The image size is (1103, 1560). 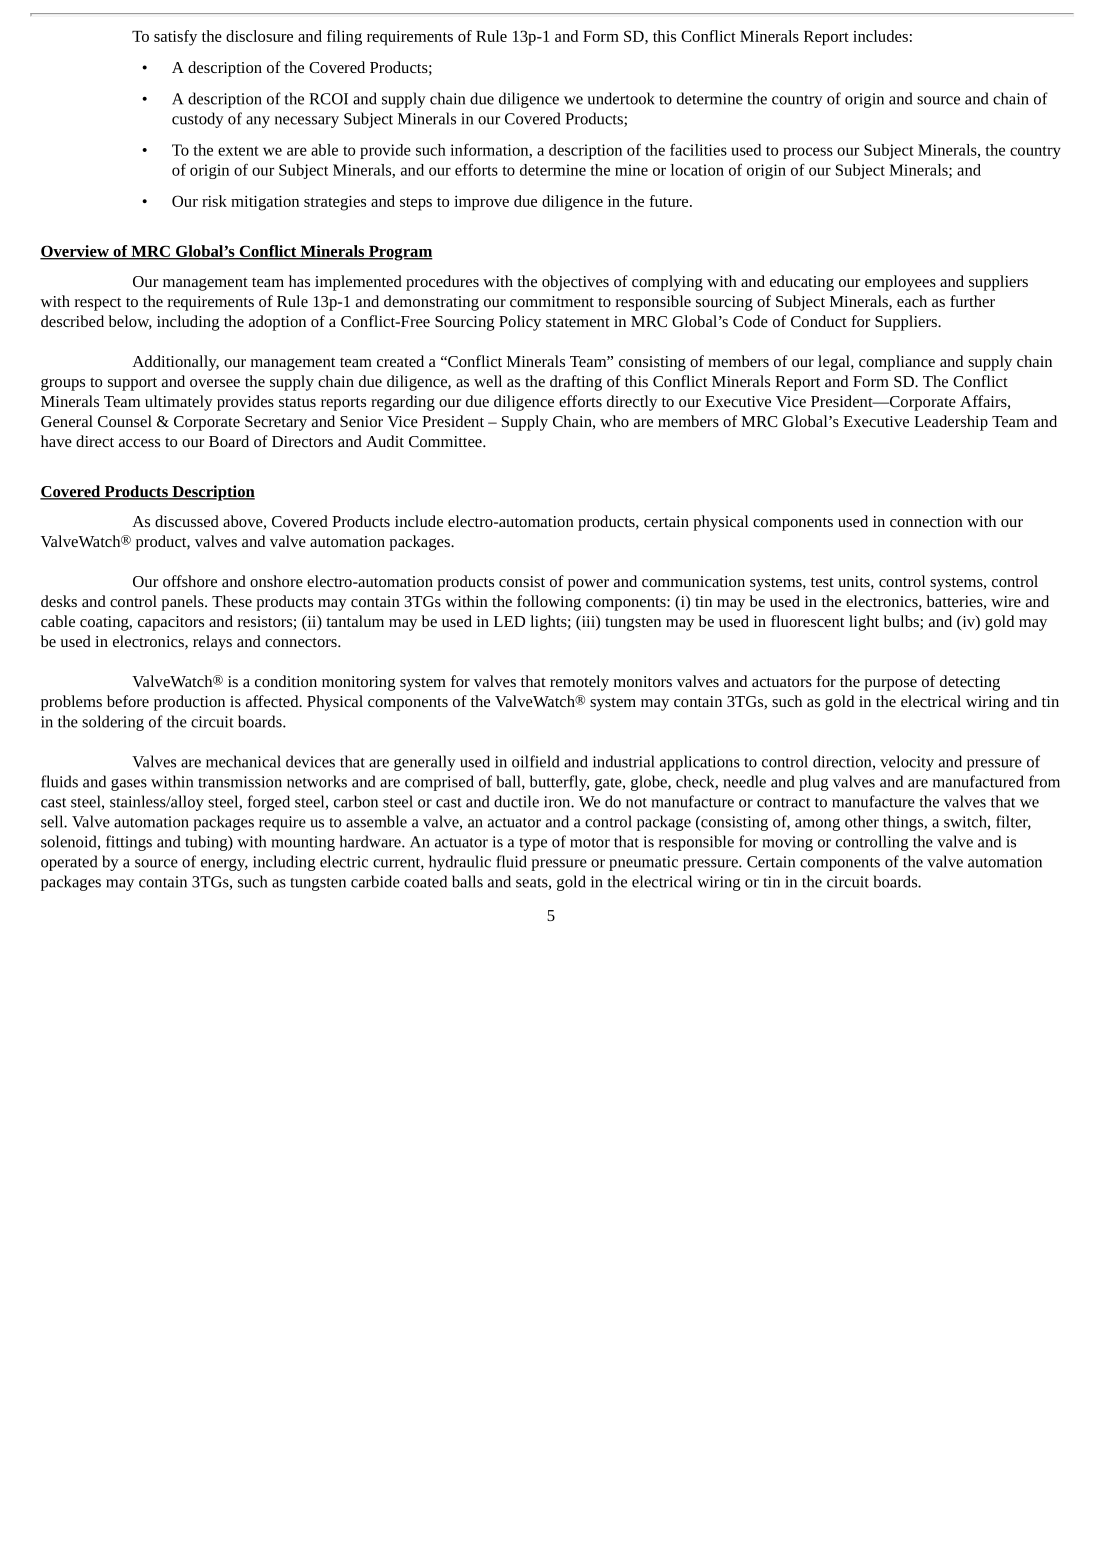 I want to click on Overview, so click(x=75, y=252).
